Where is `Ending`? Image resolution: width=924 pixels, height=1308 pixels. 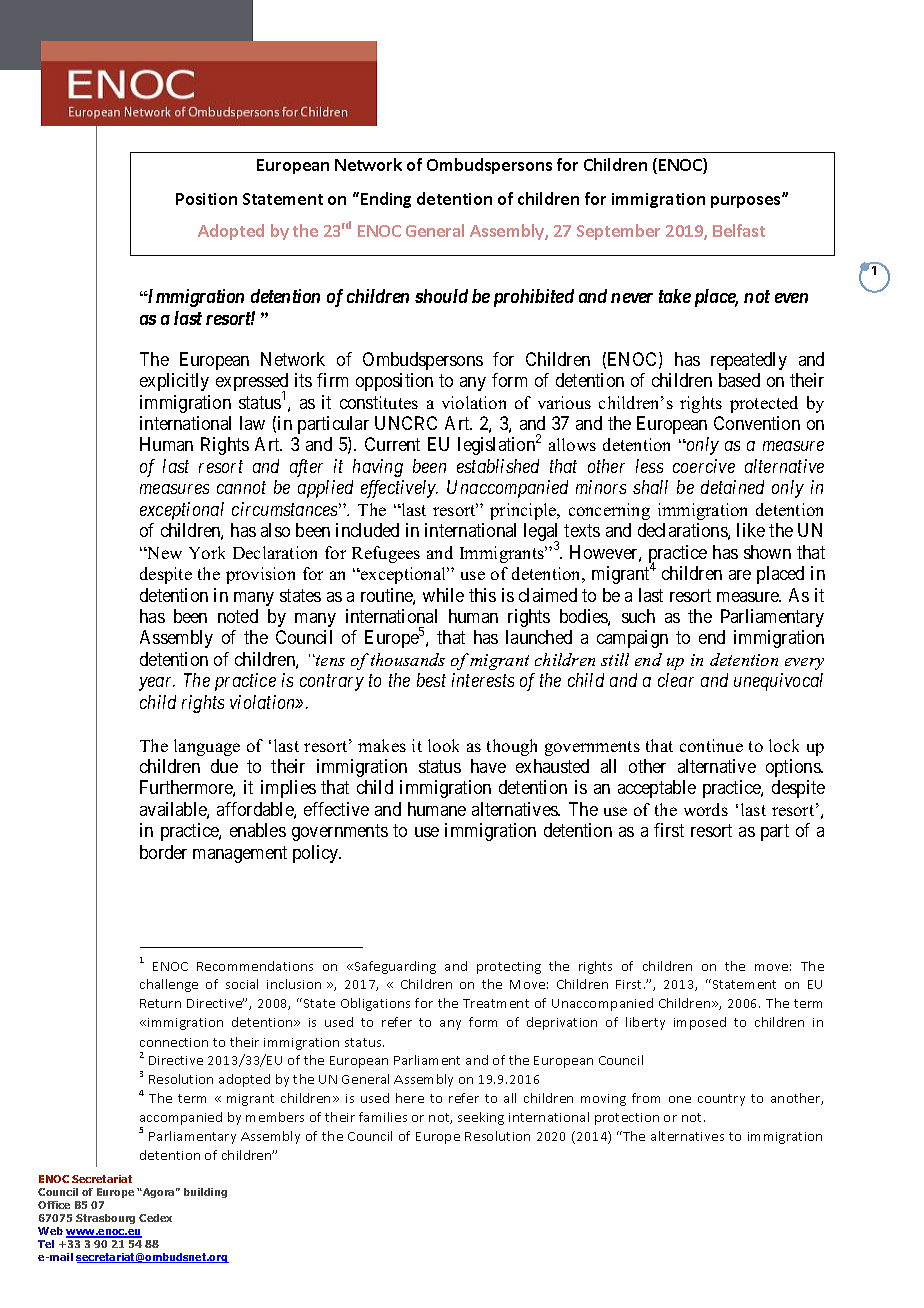
Ending is located at coordinates (386, 200).
